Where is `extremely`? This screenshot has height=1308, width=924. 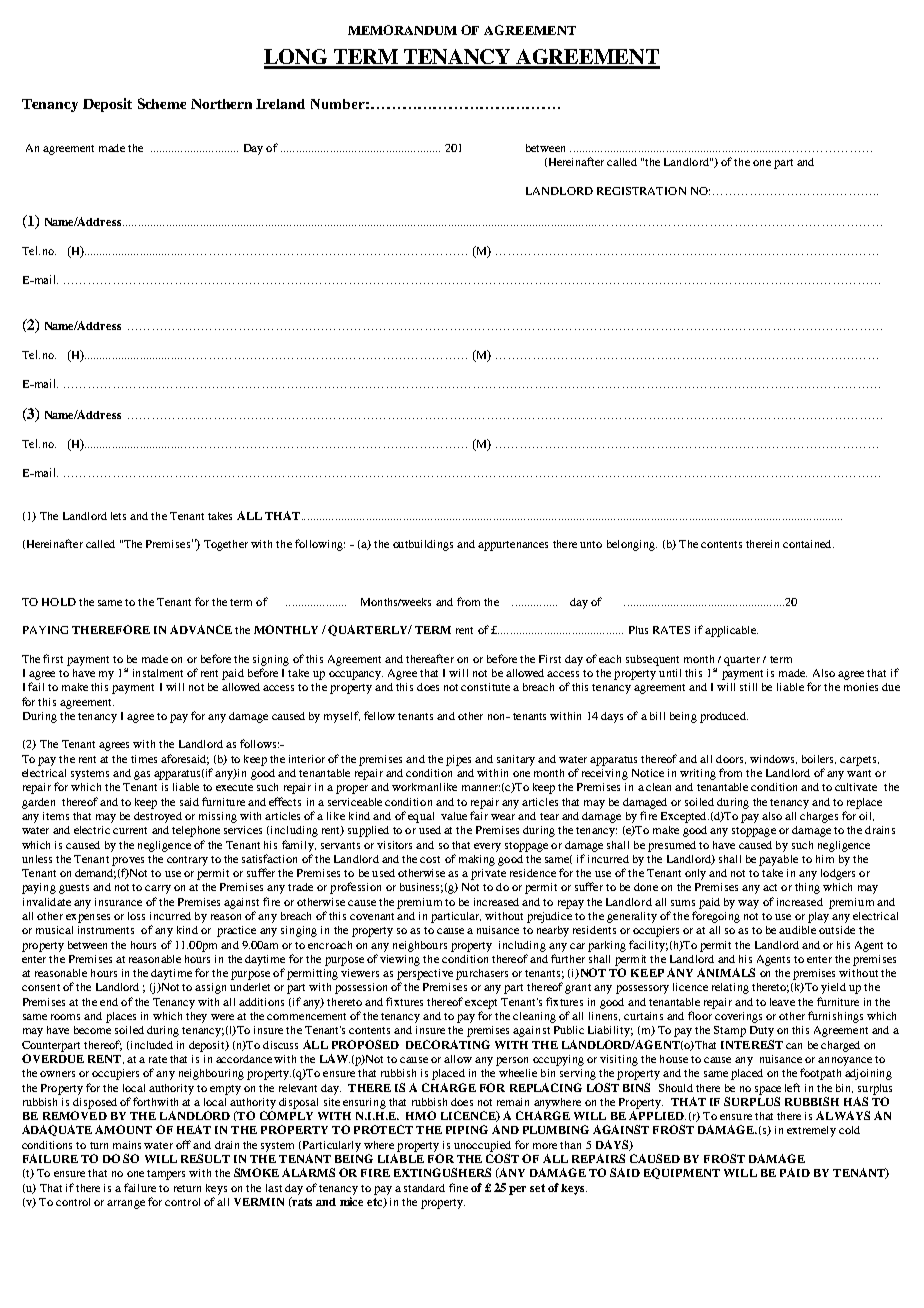 extremely is located at coordinates (811, 1131).
